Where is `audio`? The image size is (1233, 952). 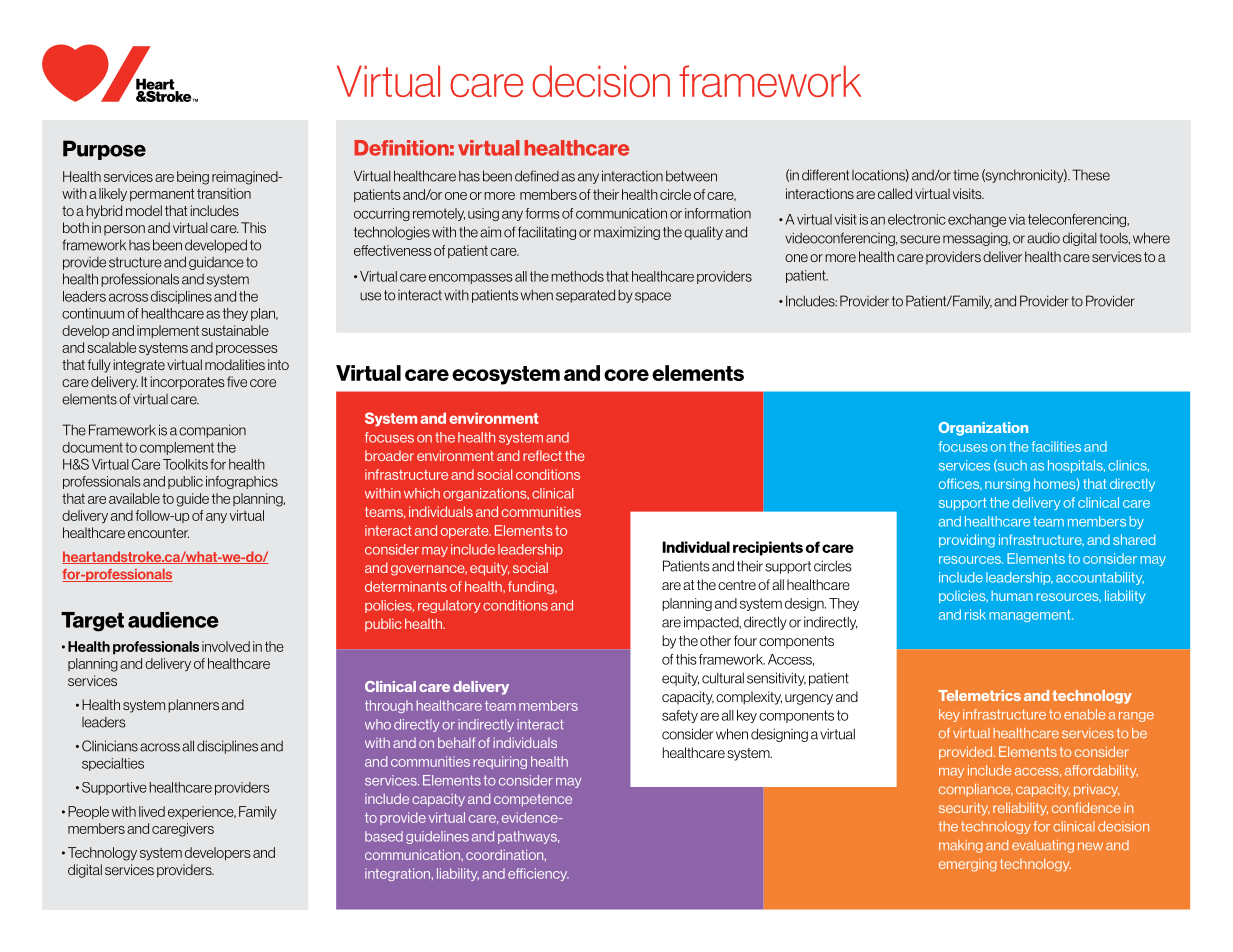
audio is located at coordinates (1043, 238).
